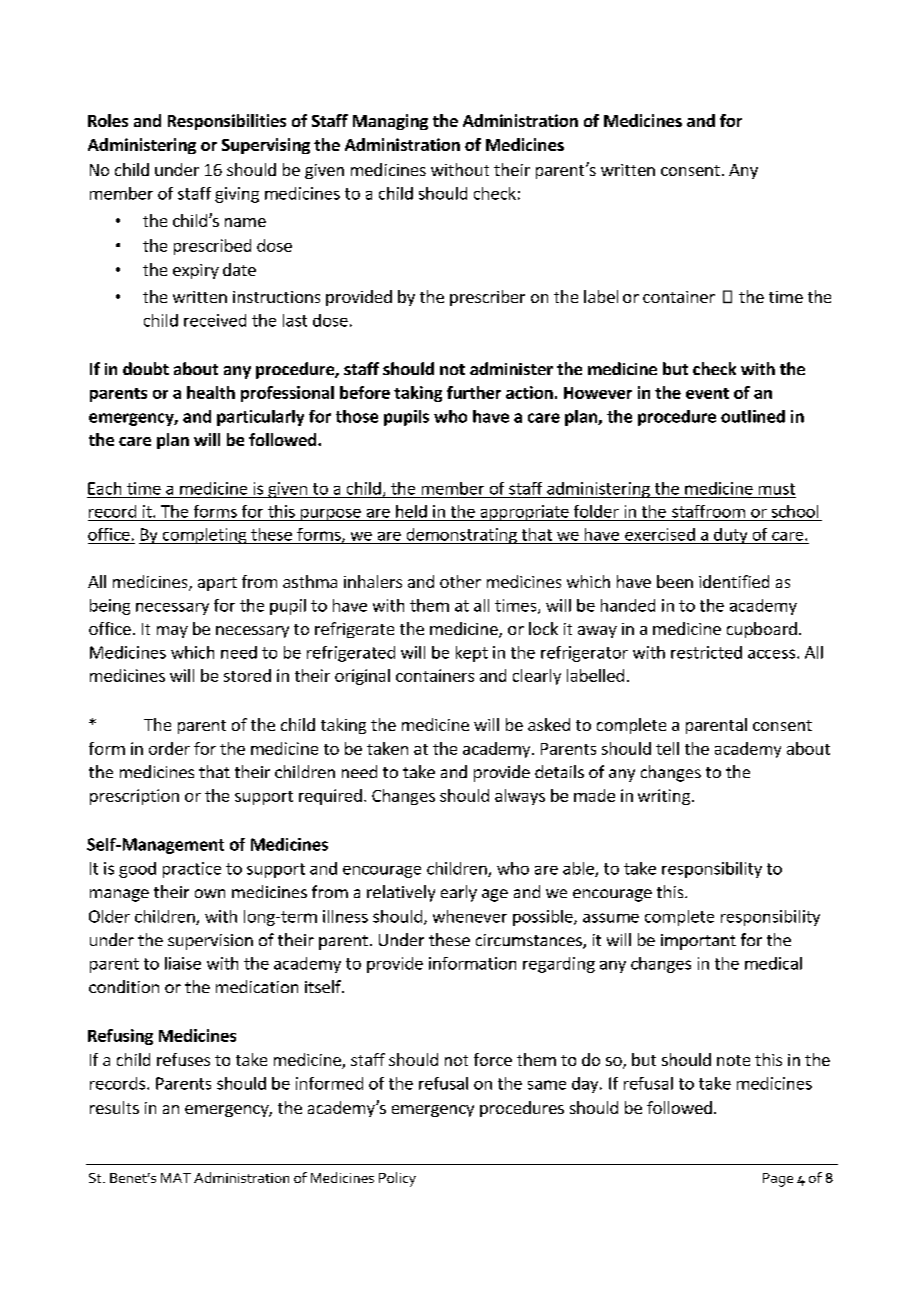 The width and height of the document is (924, 1307). I want to click on restricted, so click(706, 652).
